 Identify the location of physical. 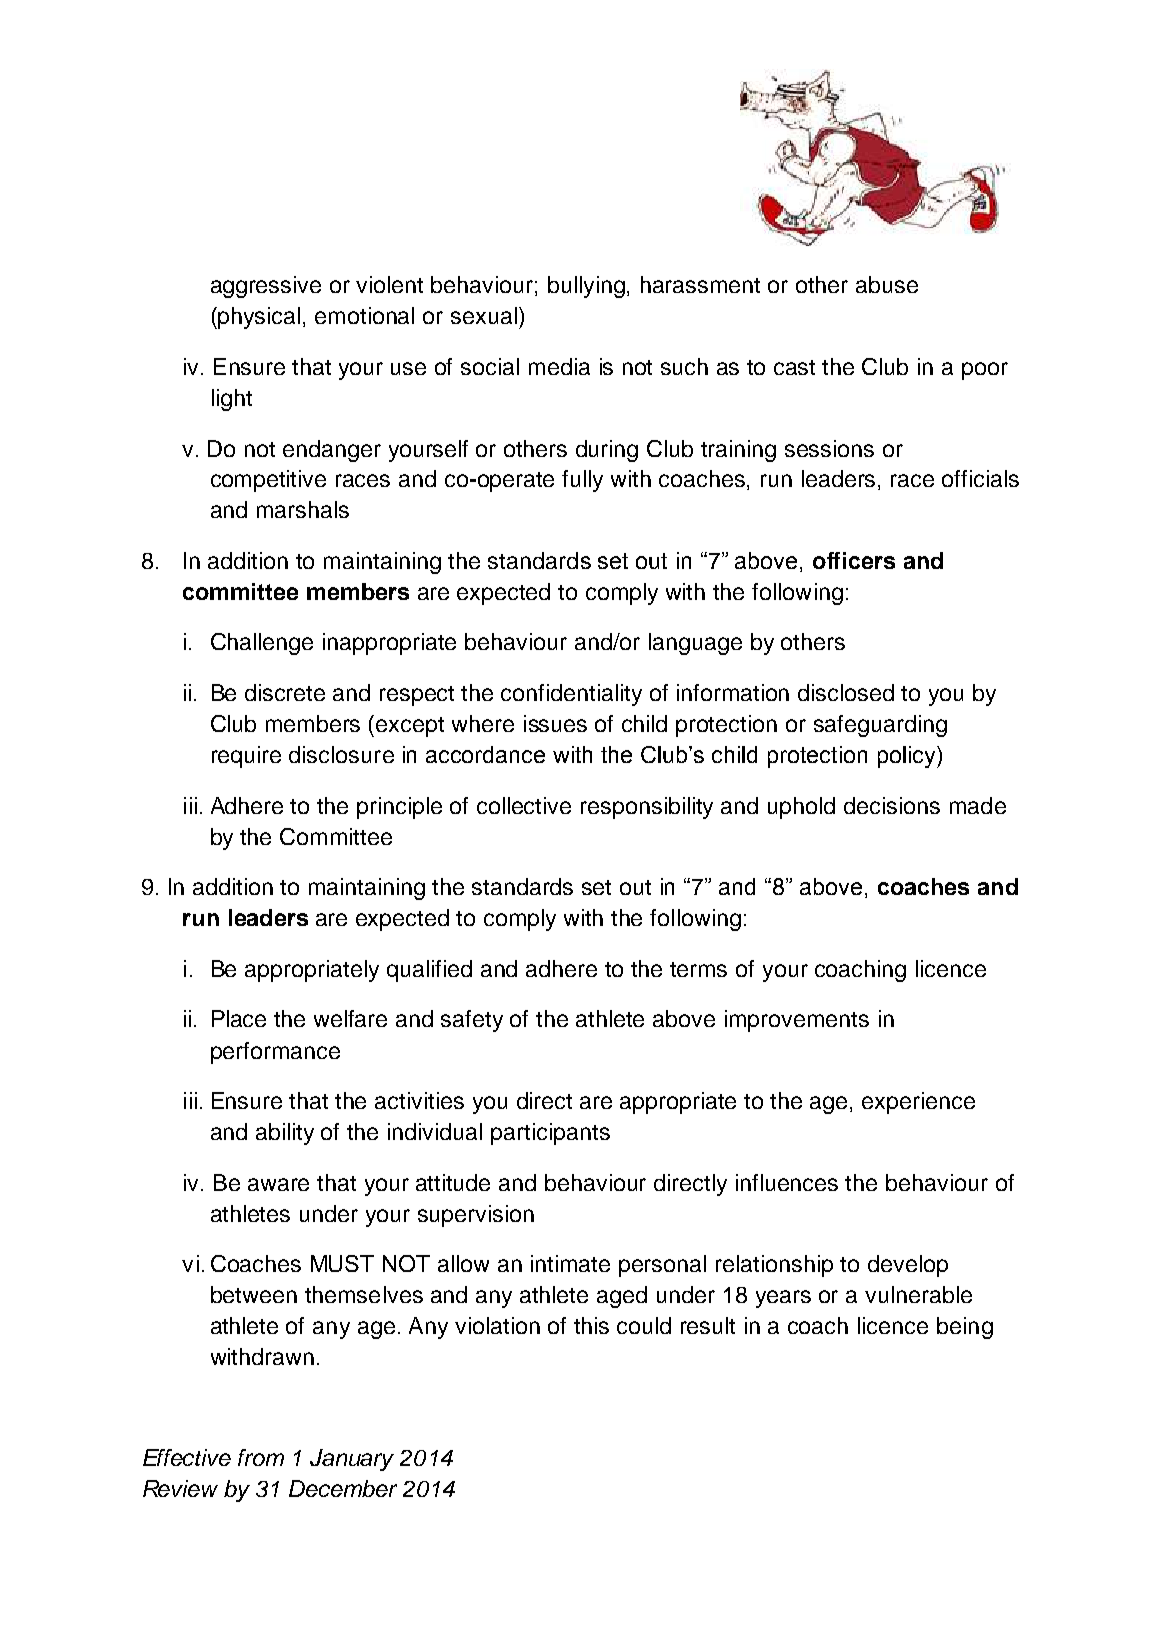
(259, 318).
